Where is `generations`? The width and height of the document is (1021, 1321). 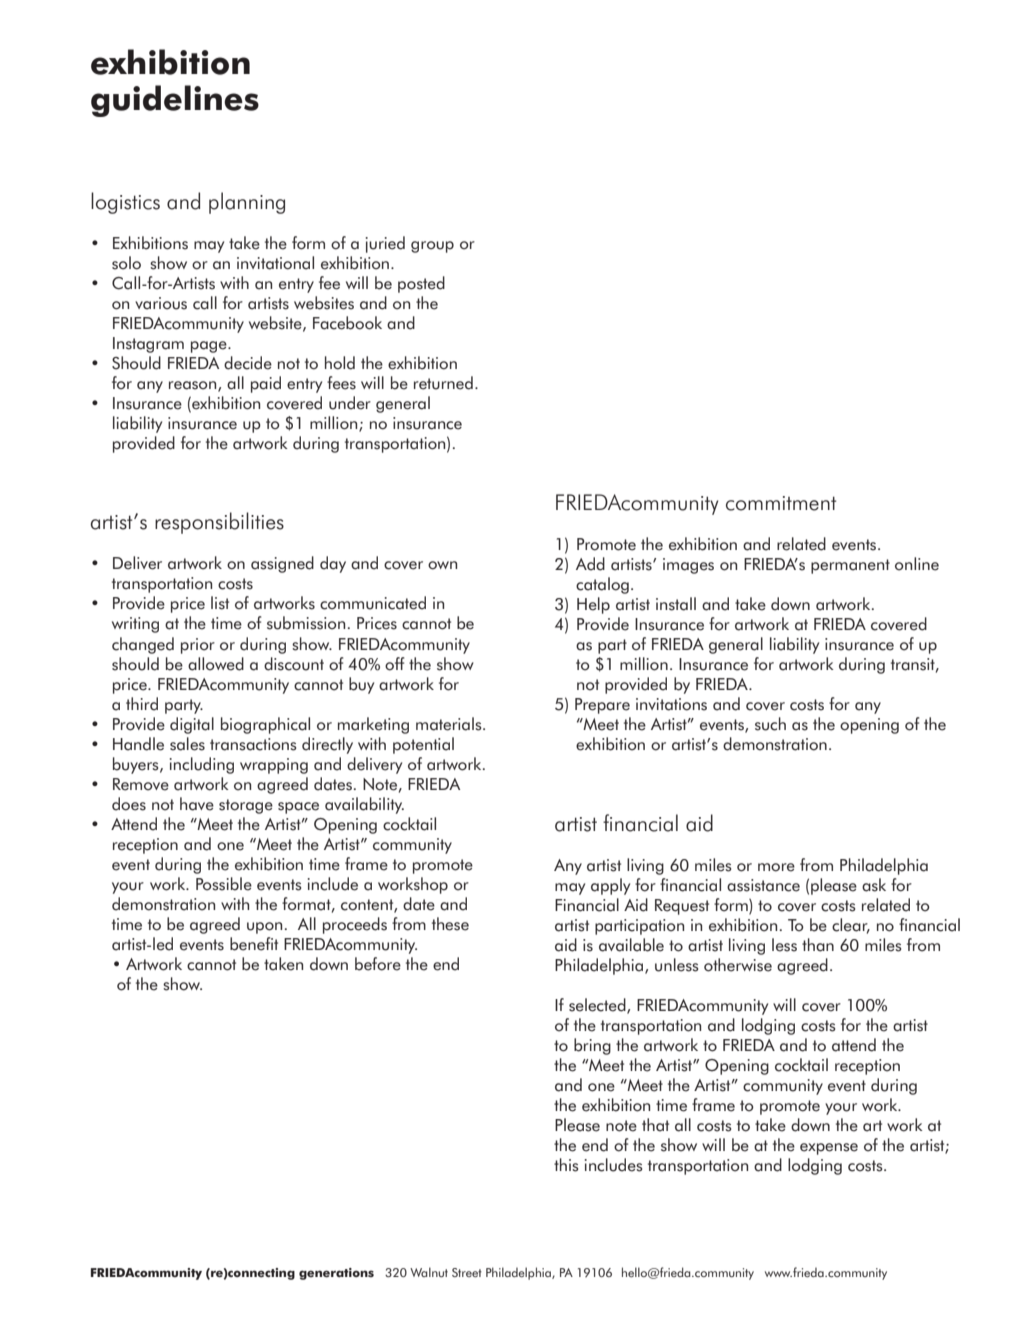
generations is located at coordinates (336, 1274).
